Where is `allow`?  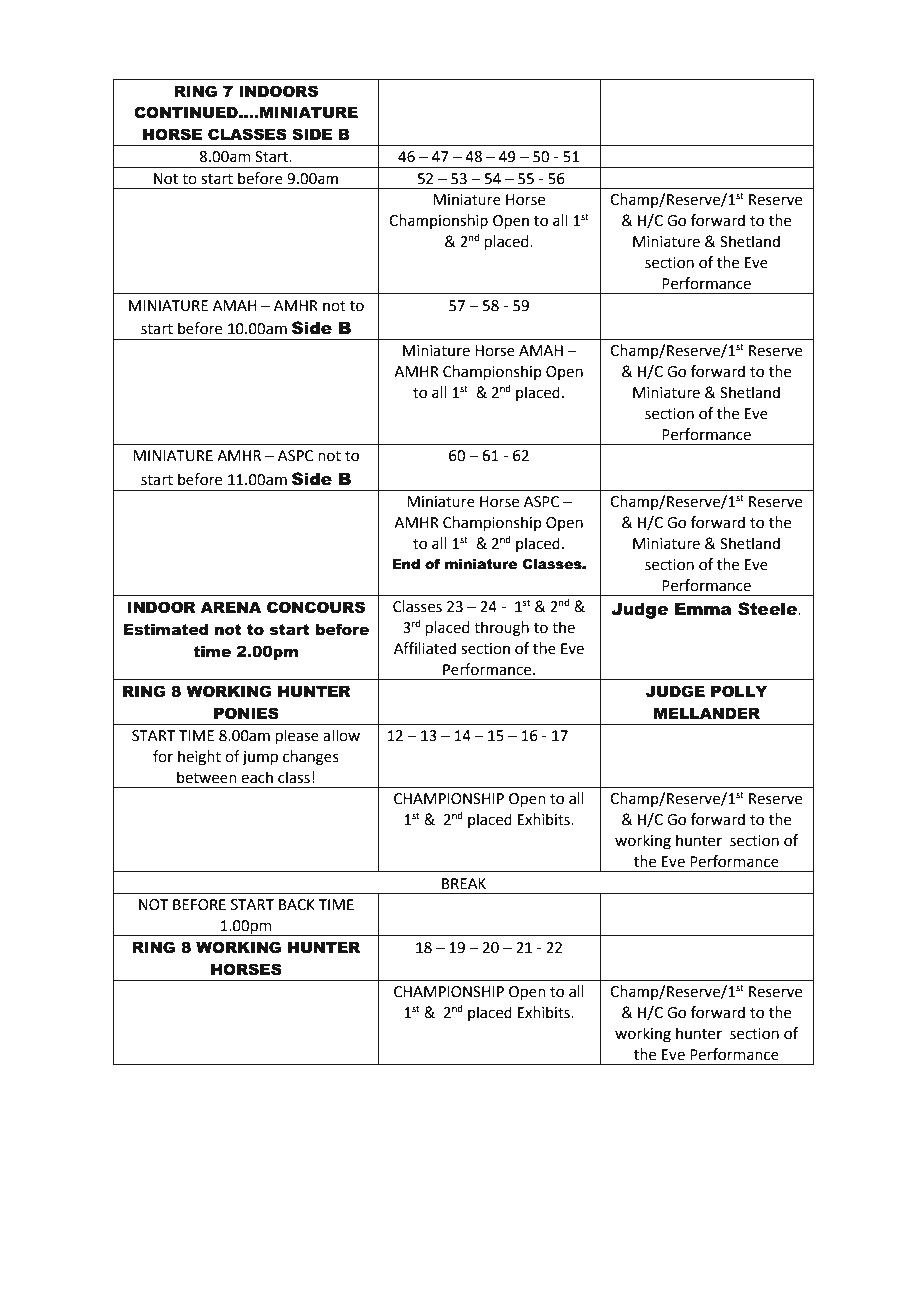
allow is located at coordinates (341, 735).
